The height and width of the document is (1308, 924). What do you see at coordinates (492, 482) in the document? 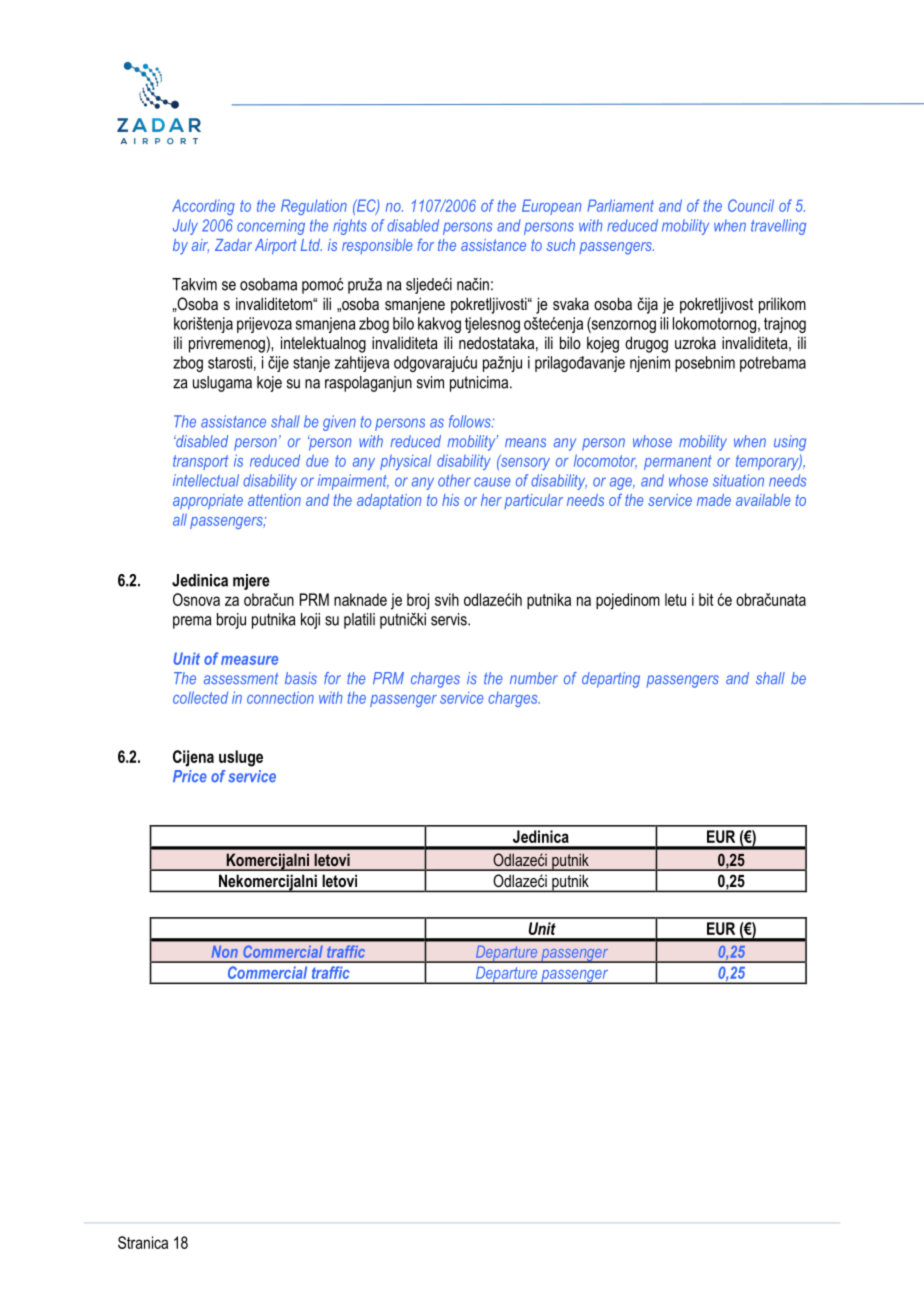
I see `cause` at bounding box center [492, 482].
